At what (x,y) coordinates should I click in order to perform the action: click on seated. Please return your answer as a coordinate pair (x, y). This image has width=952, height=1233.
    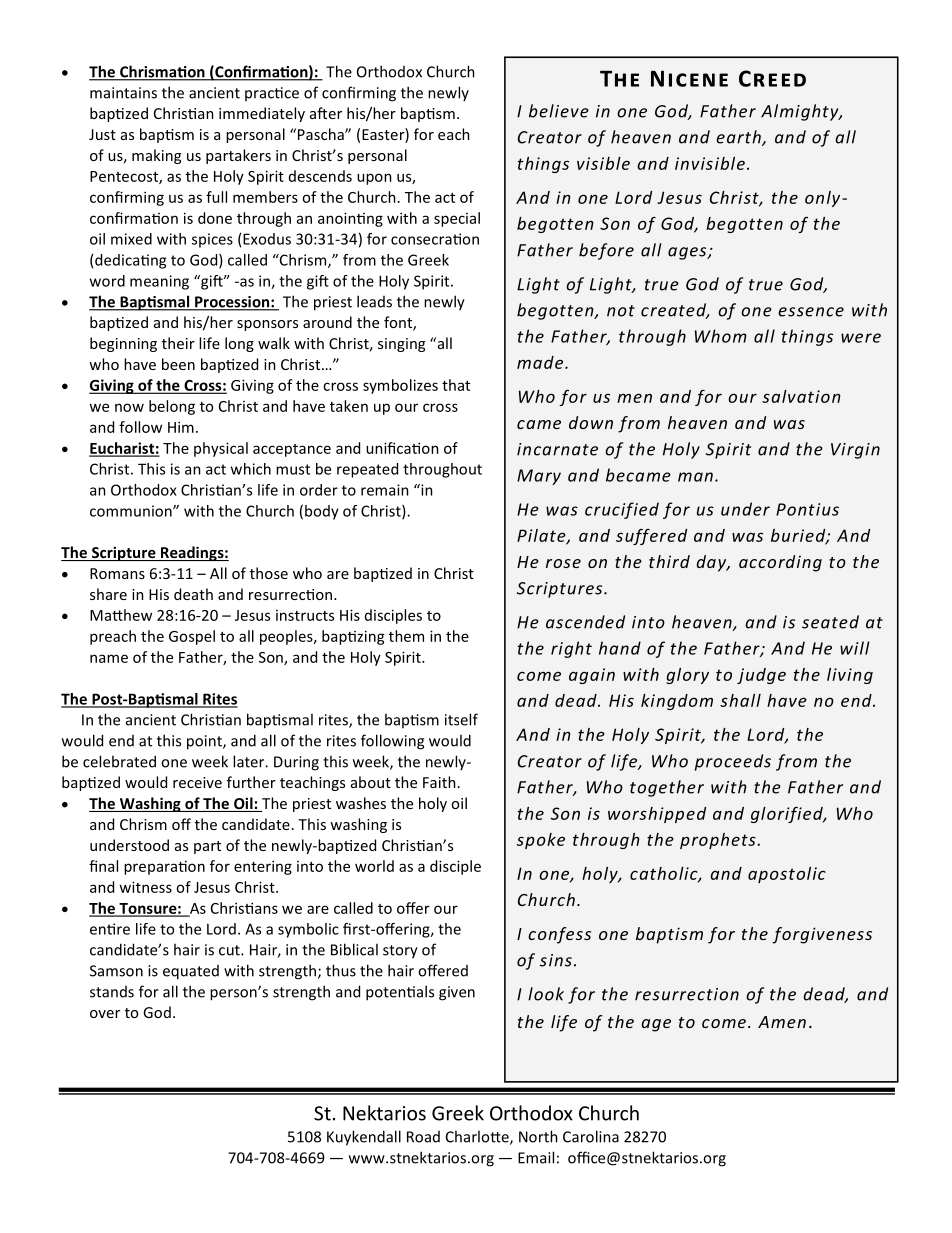
    Looking at the image, I should click on (830, 622).
